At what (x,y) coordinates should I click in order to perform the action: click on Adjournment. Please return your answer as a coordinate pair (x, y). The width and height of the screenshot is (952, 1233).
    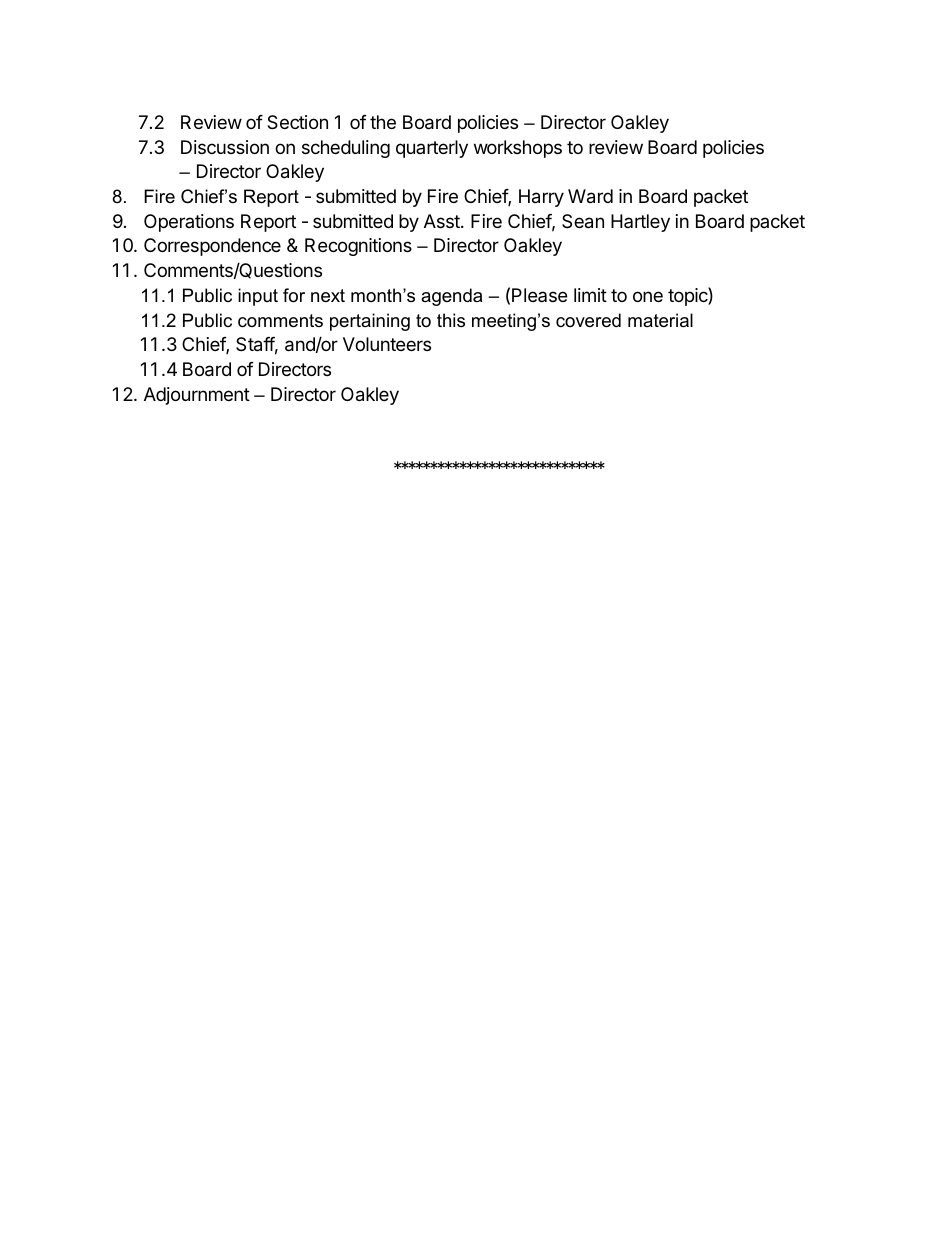
    Looking at the image, I should click on (197, 396).
